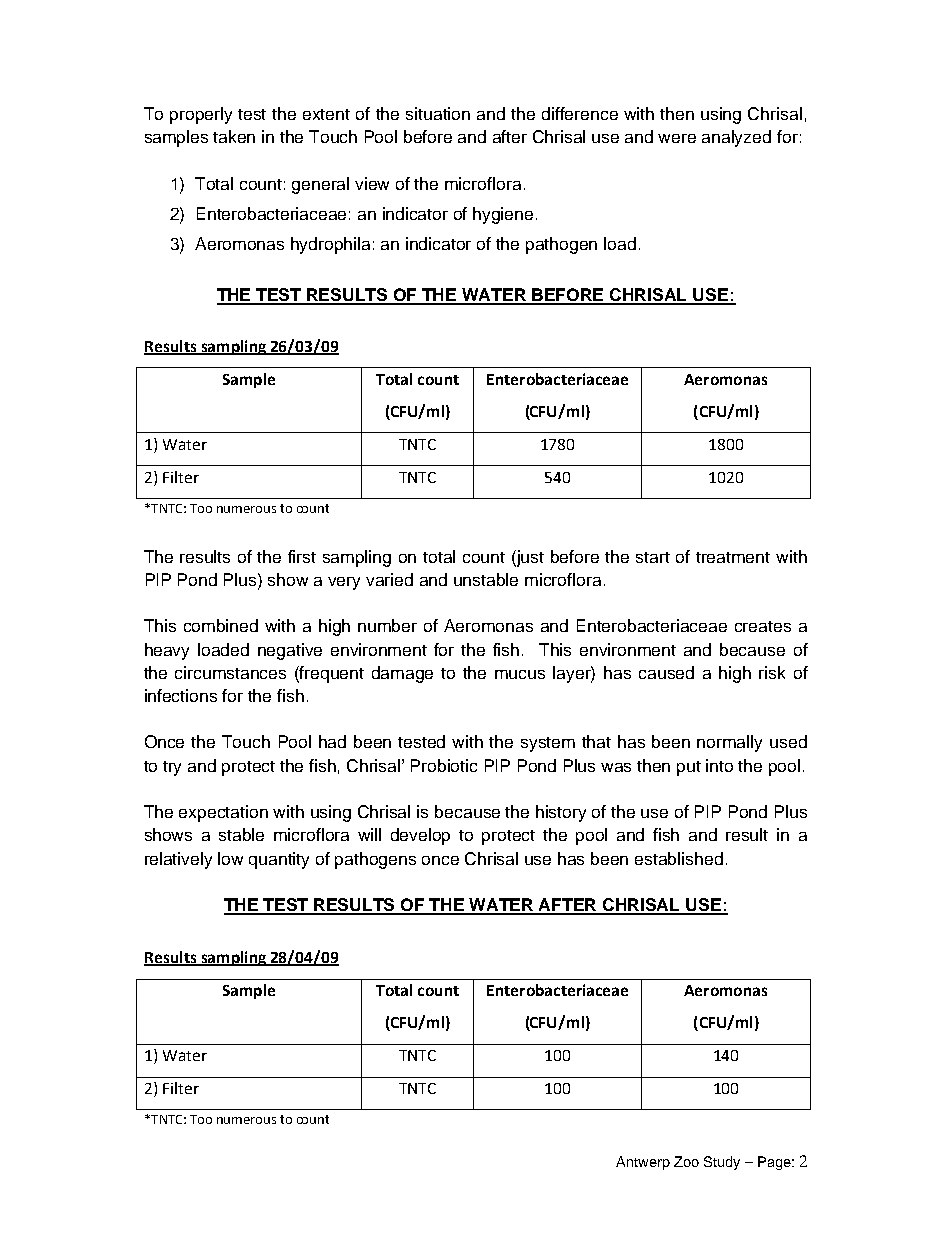 This screenshot has height=1233, width=952. I want to click on mucus, so click(520, 674).
